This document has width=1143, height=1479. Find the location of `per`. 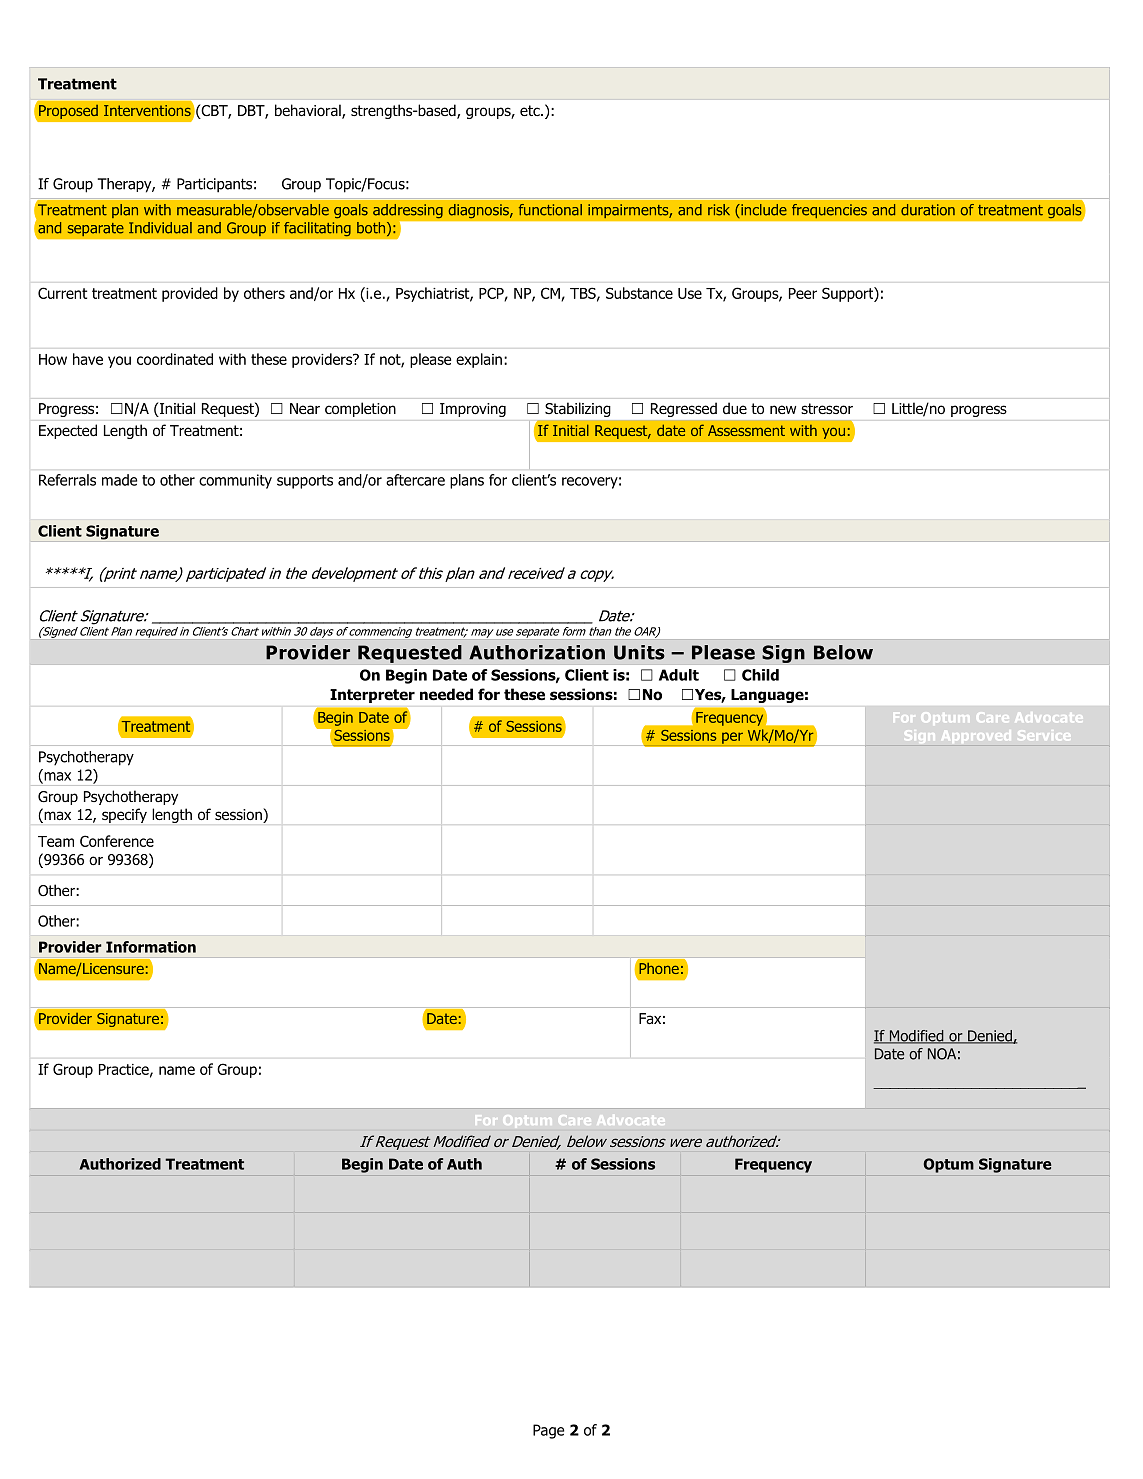

per is located at coordinates (732, 738).
